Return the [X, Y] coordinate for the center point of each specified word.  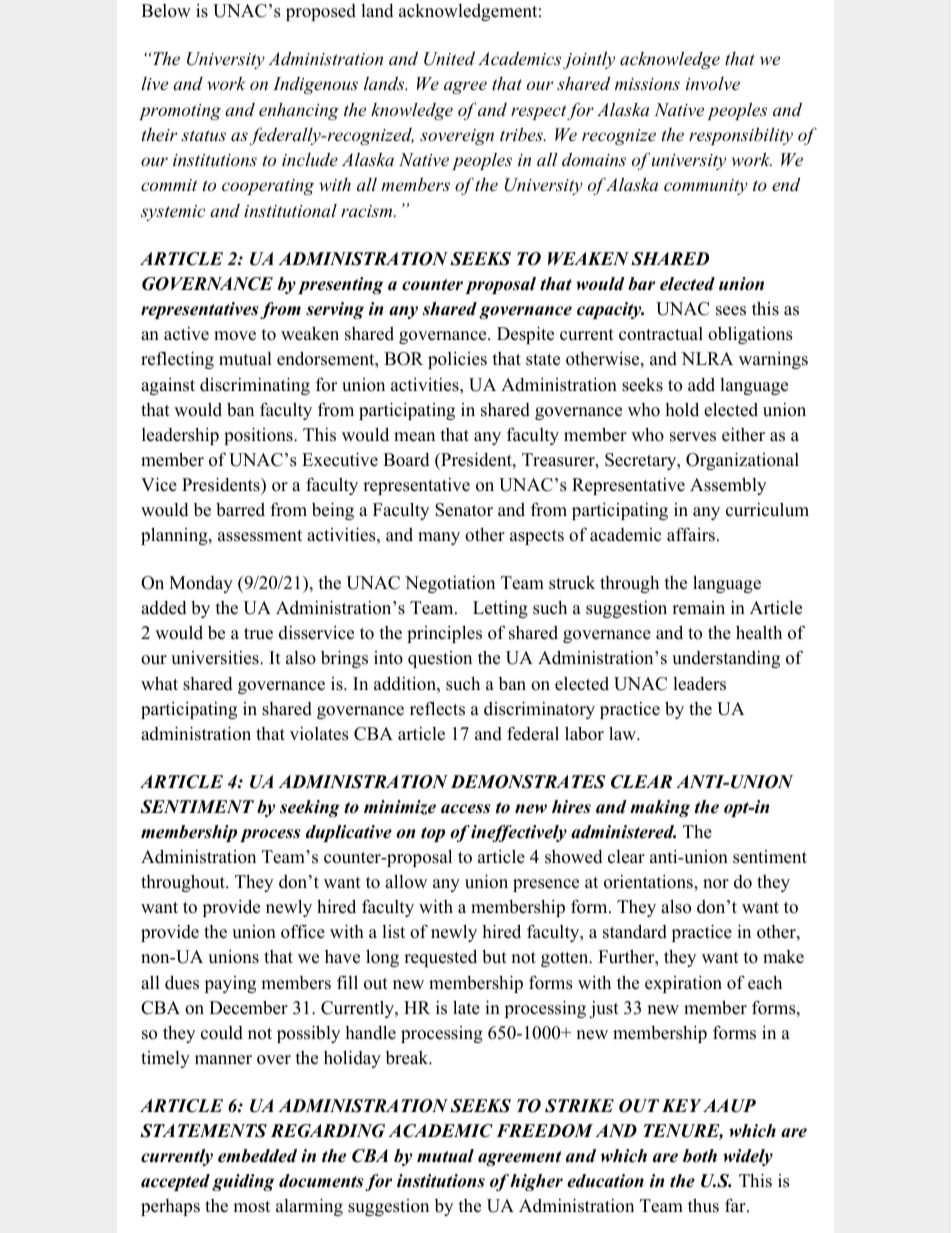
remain [698, 608]
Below [166, 11]
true [258, 634]
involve [713, 83]
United [449, 59]
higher [536, 1182]
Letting [500, 609]
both [700, 1156]
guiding [243, 1182]
